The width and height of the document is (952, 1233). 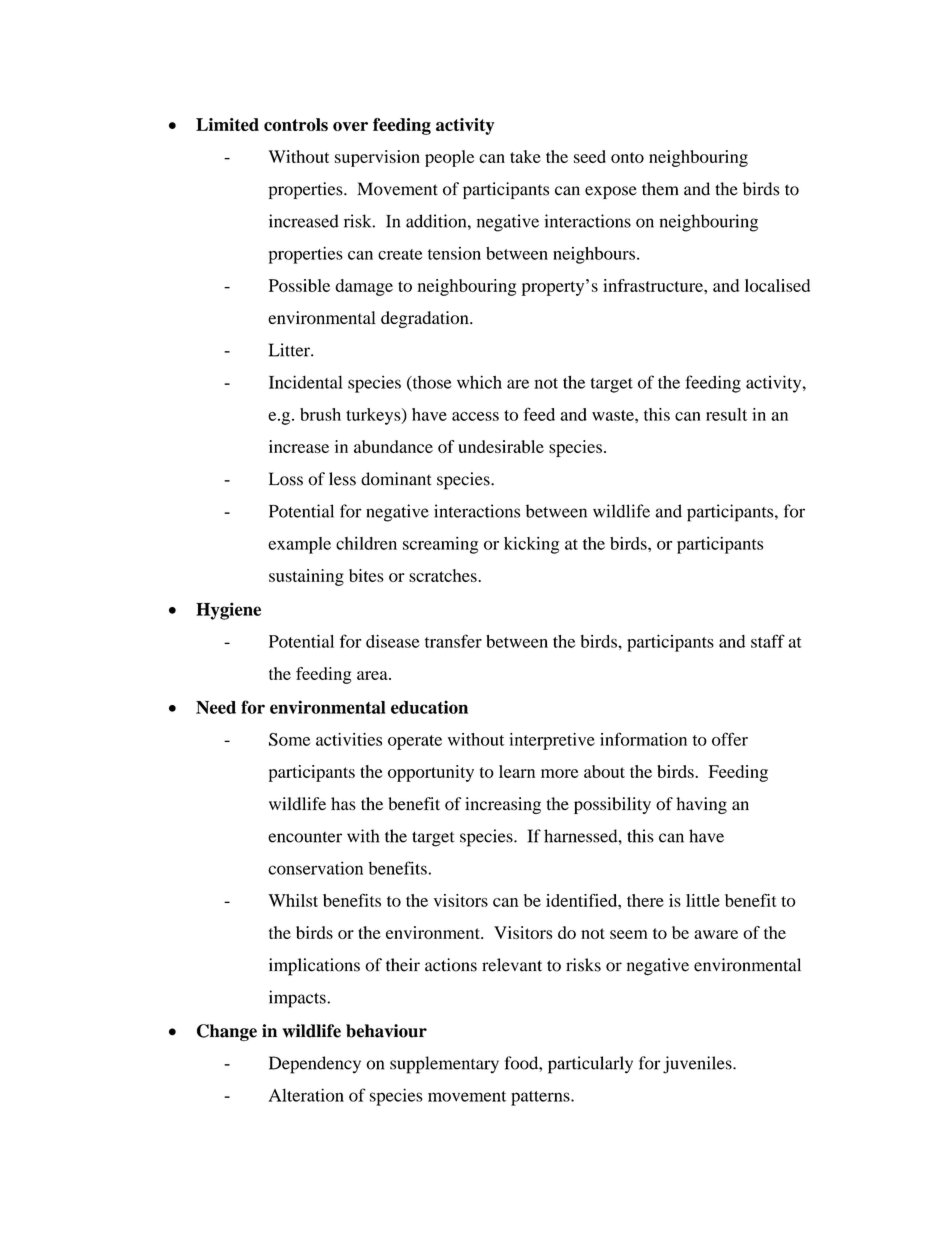 I want to click on Dependency, so click(x=315, y=1065).
